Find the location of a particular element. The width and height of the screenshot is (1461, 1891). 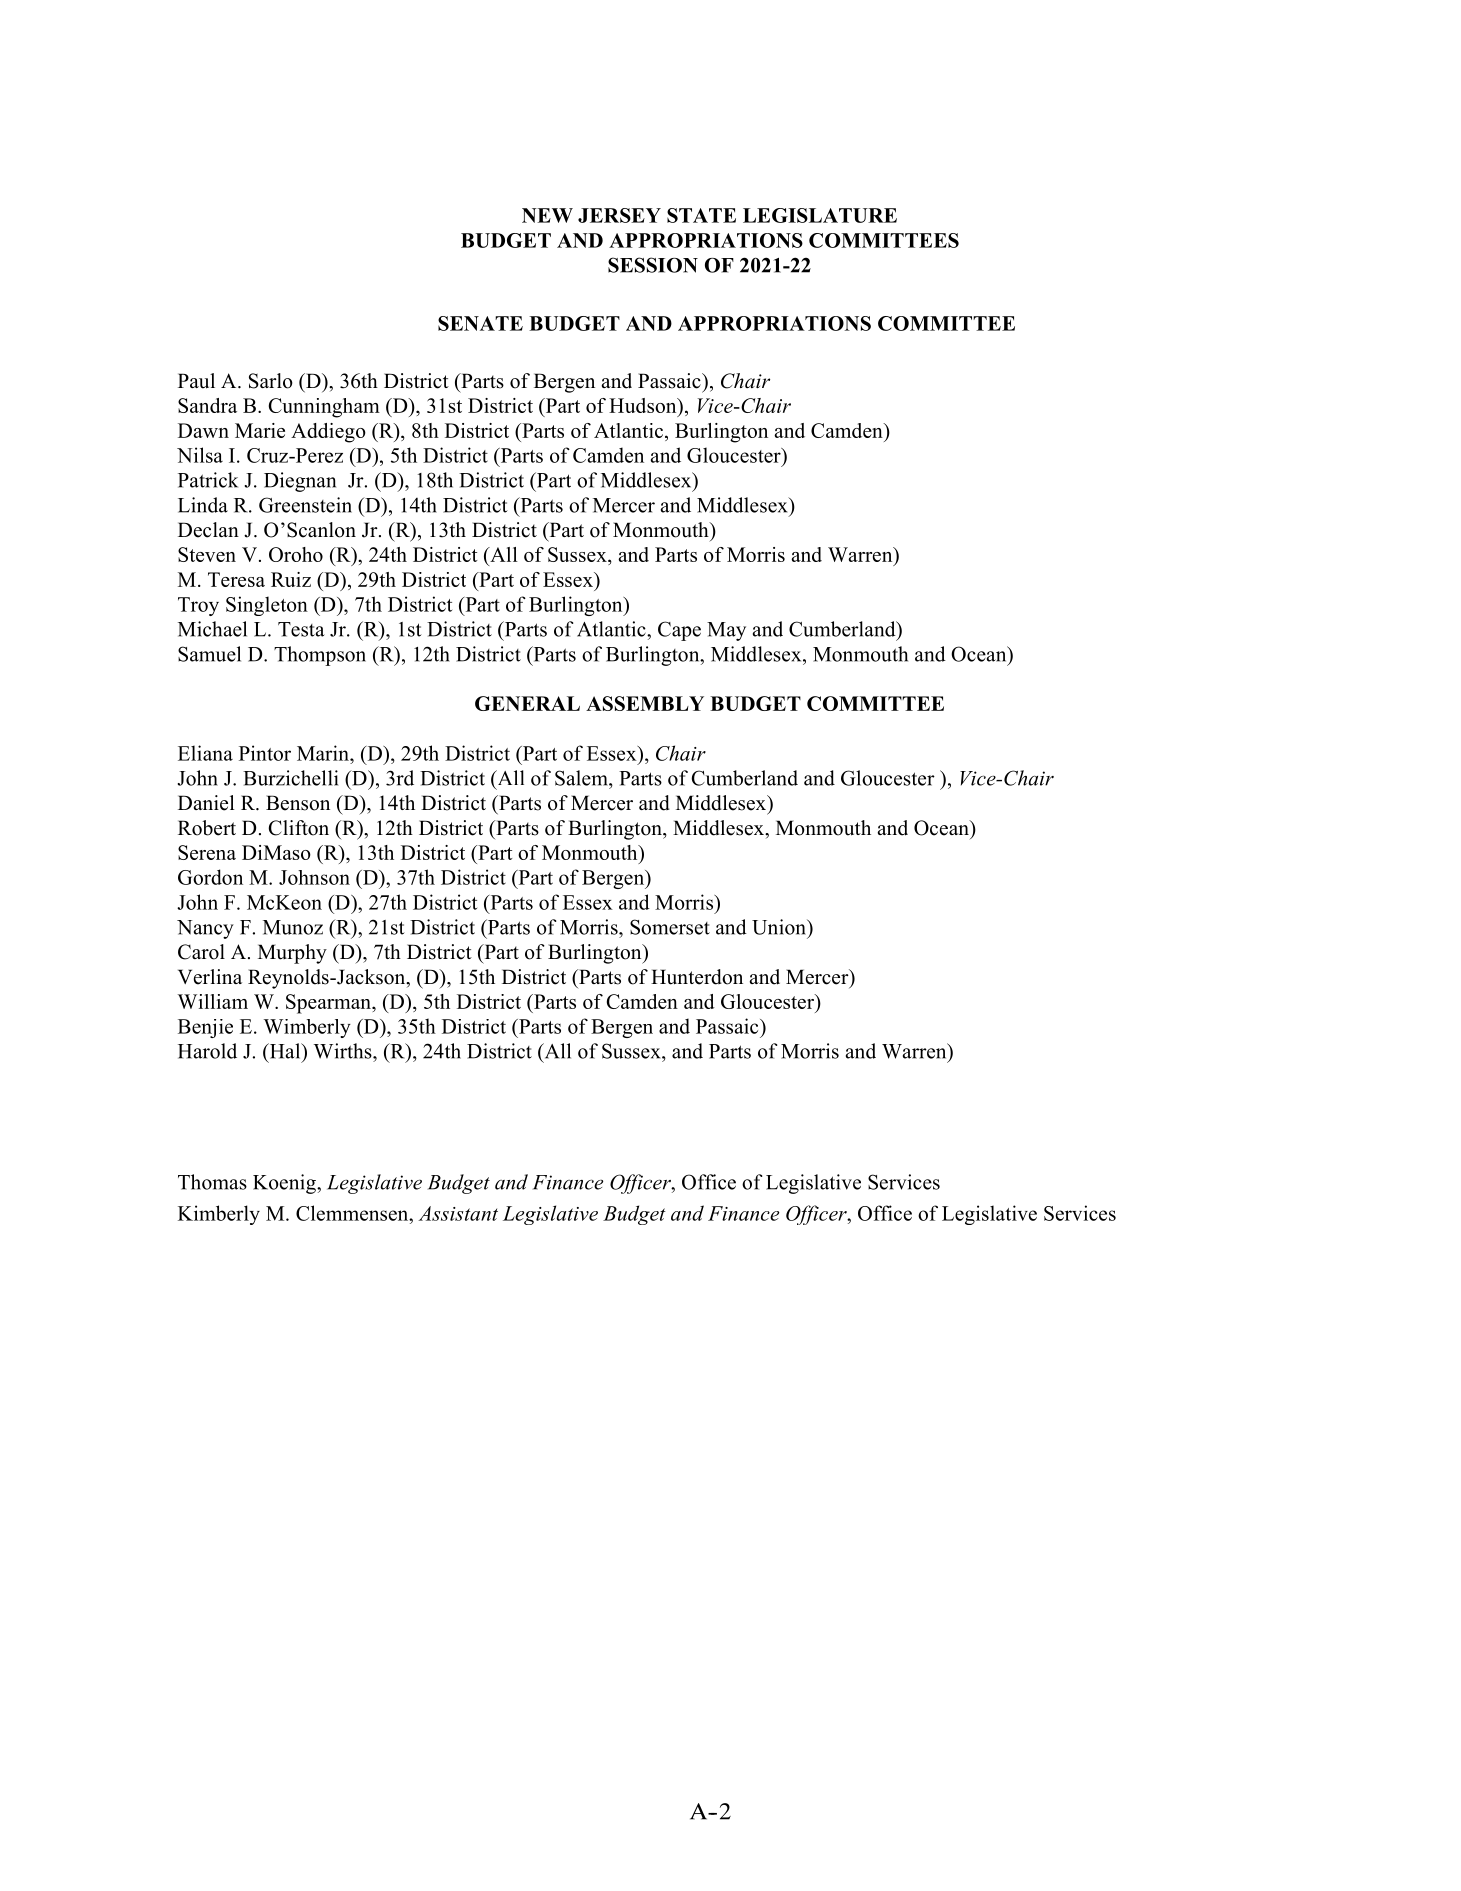

ASSEMBLY is located at coordinates (645, 703).
